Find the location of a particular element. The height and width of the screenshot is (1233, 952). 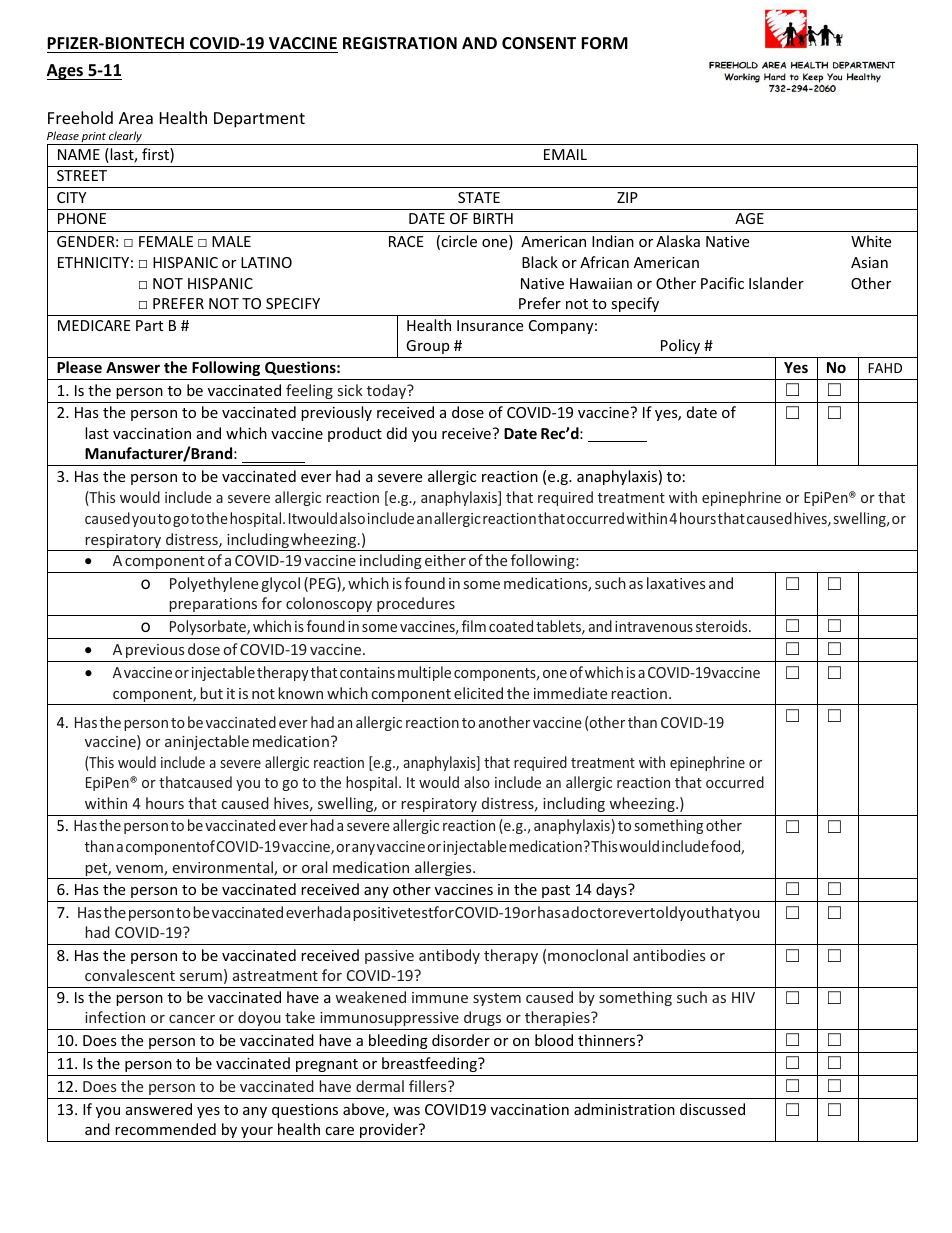

Islander is located at coordinates (776, 283).
